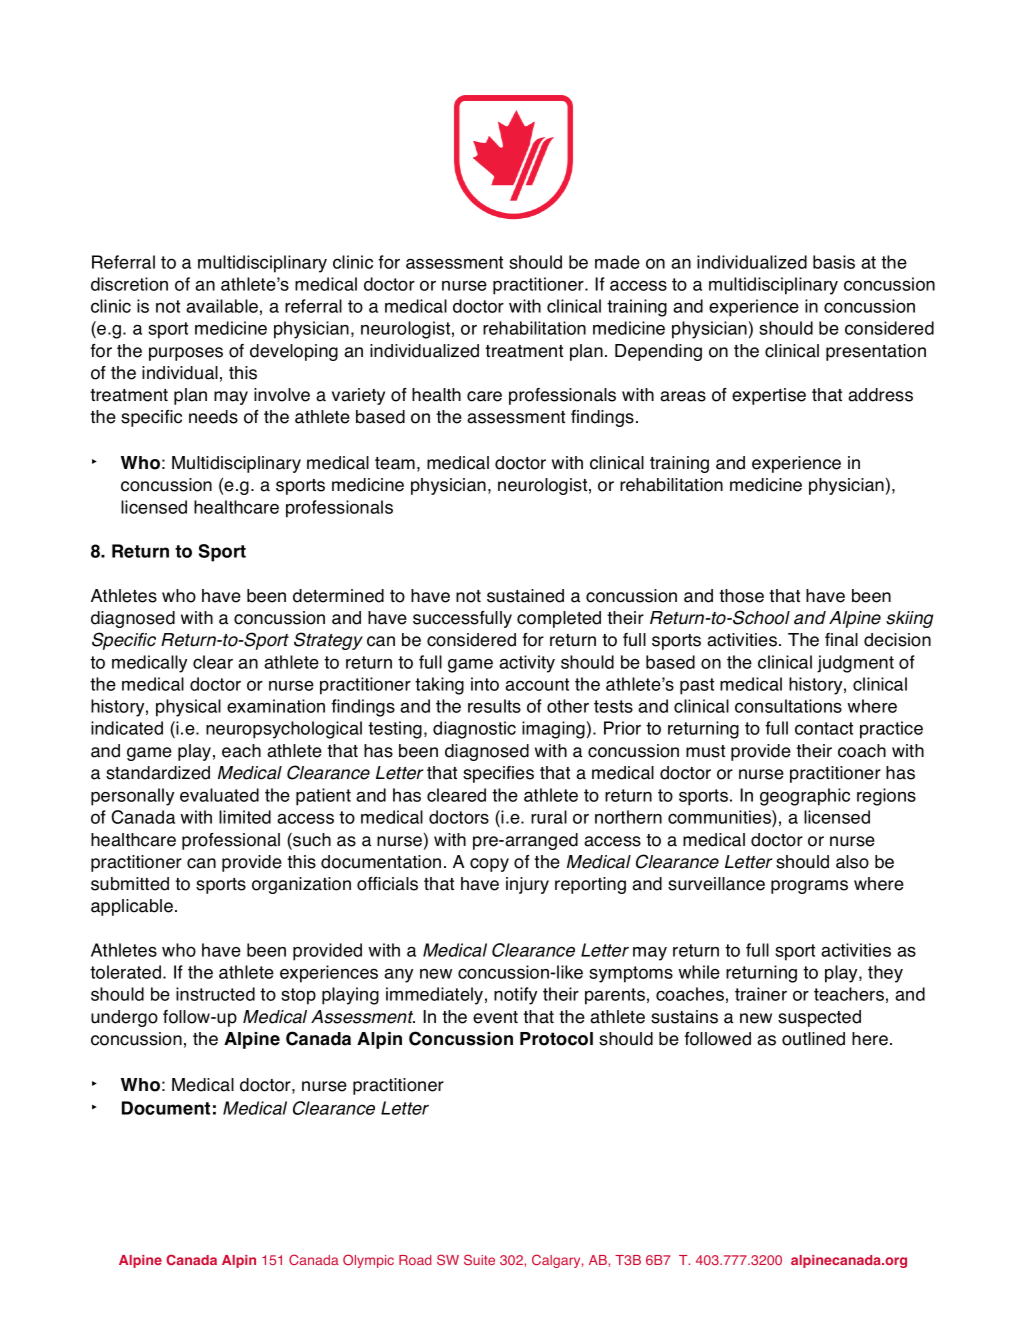  What do you see at coordinates (219, 795) in the document?
I see `evaluated` at bounding box center [219, 795].
